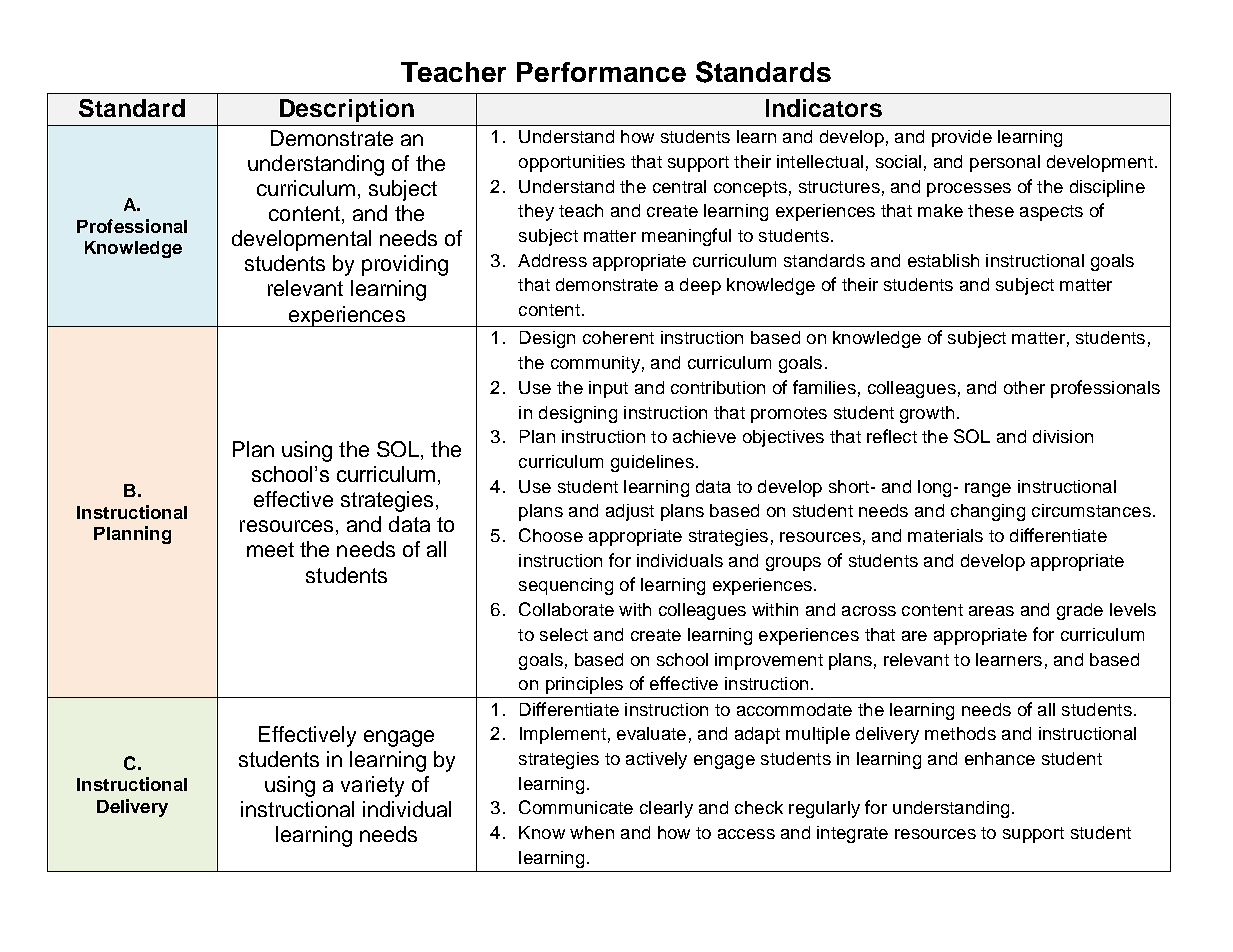  I want to click on providing, so click(405, 265).
